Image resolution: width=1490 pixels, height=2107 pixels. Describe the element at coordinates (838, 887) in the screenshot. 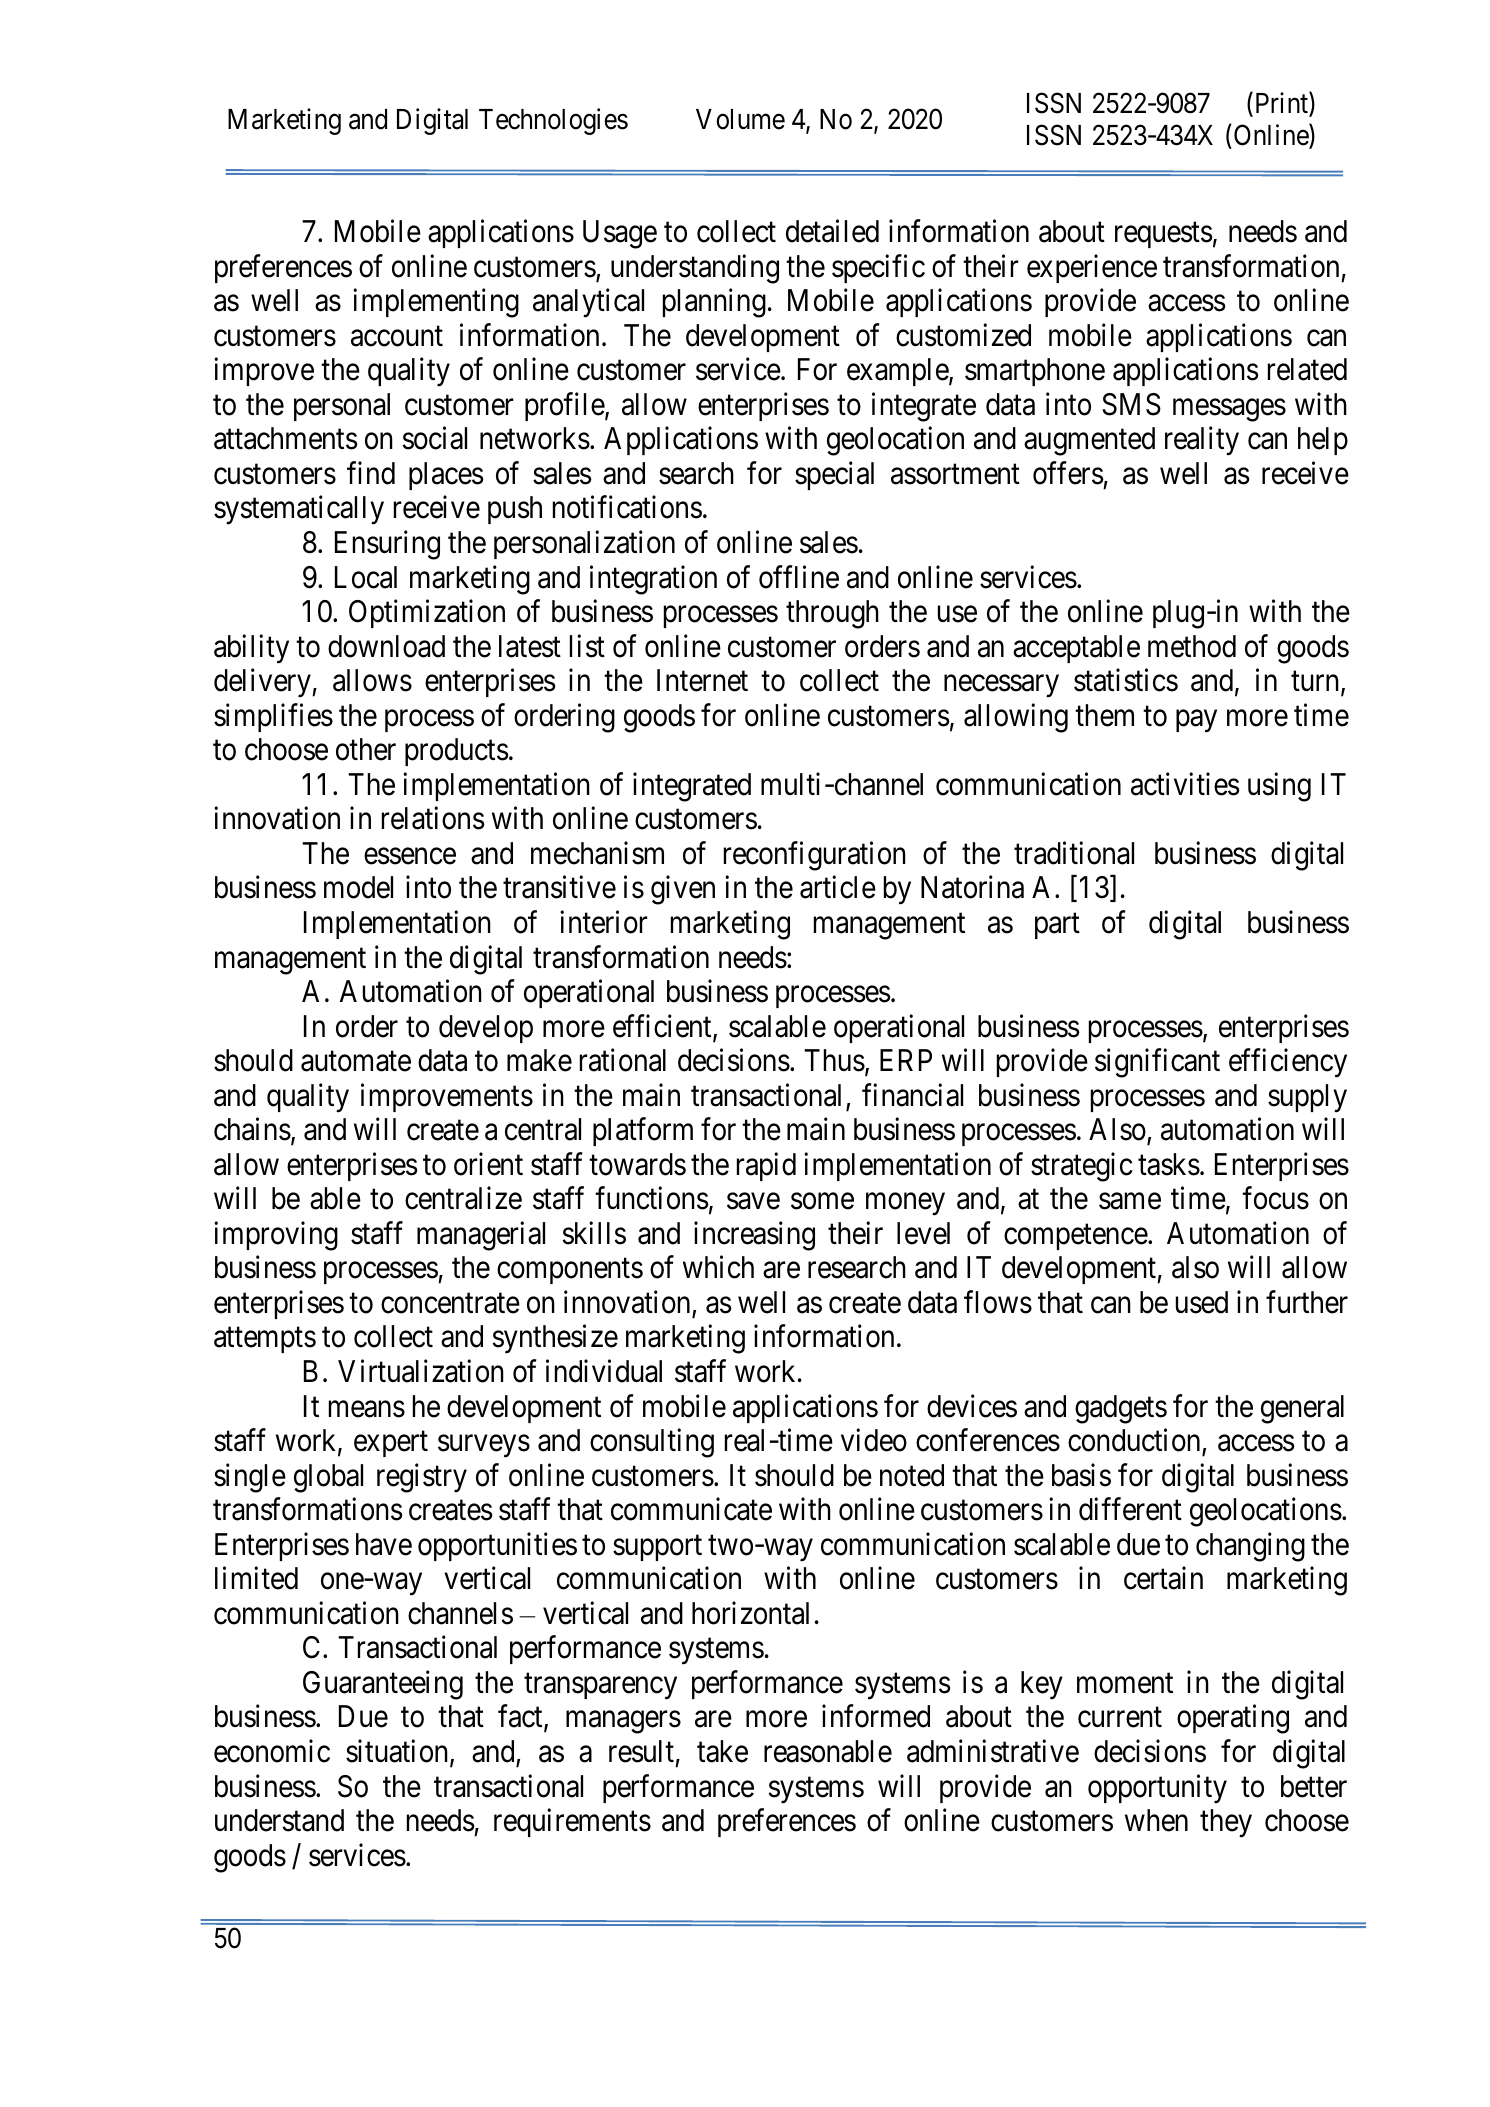

I see `article` at that location.
